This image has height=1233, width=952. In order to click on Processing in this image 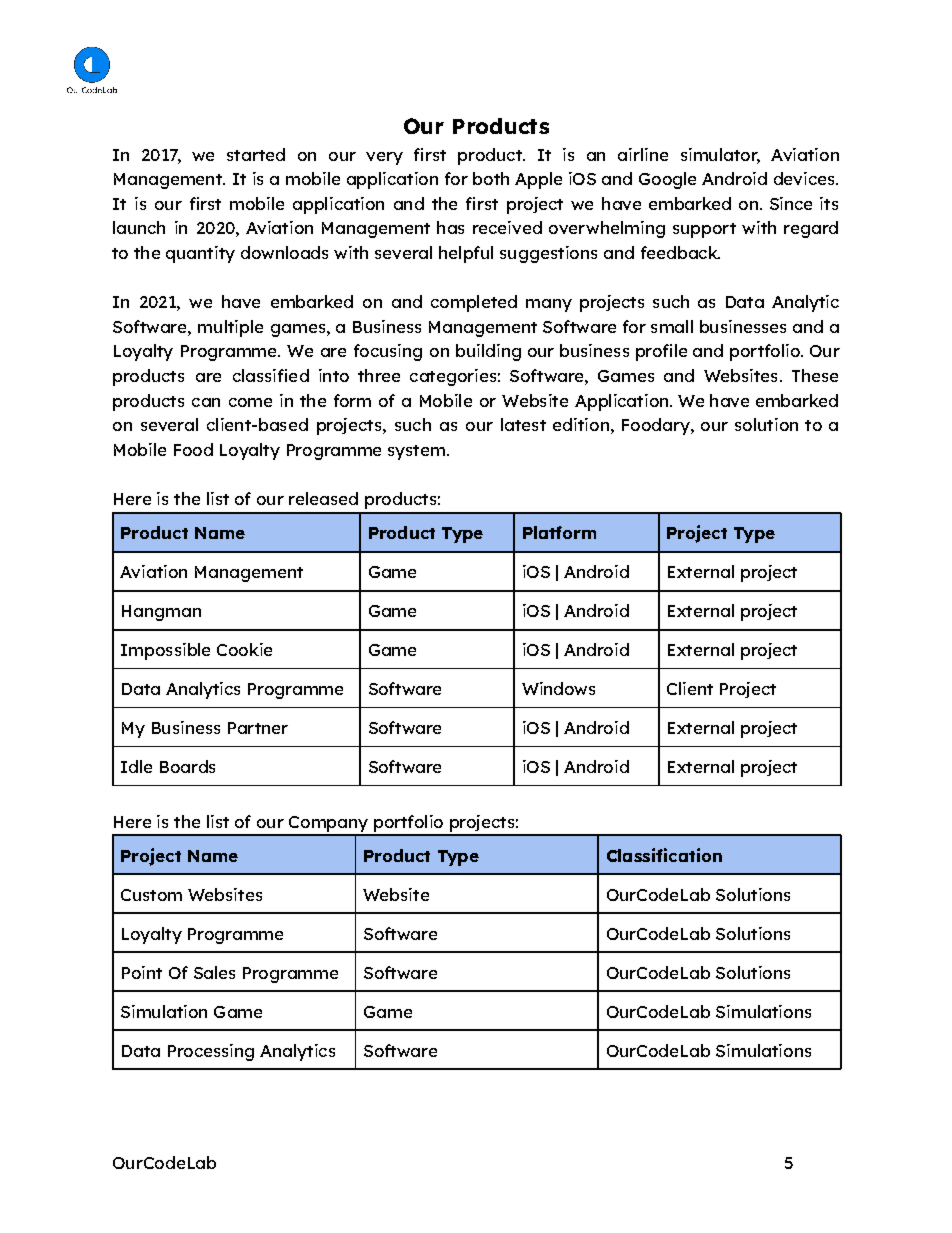, I will do `click(211, 1052)`.
